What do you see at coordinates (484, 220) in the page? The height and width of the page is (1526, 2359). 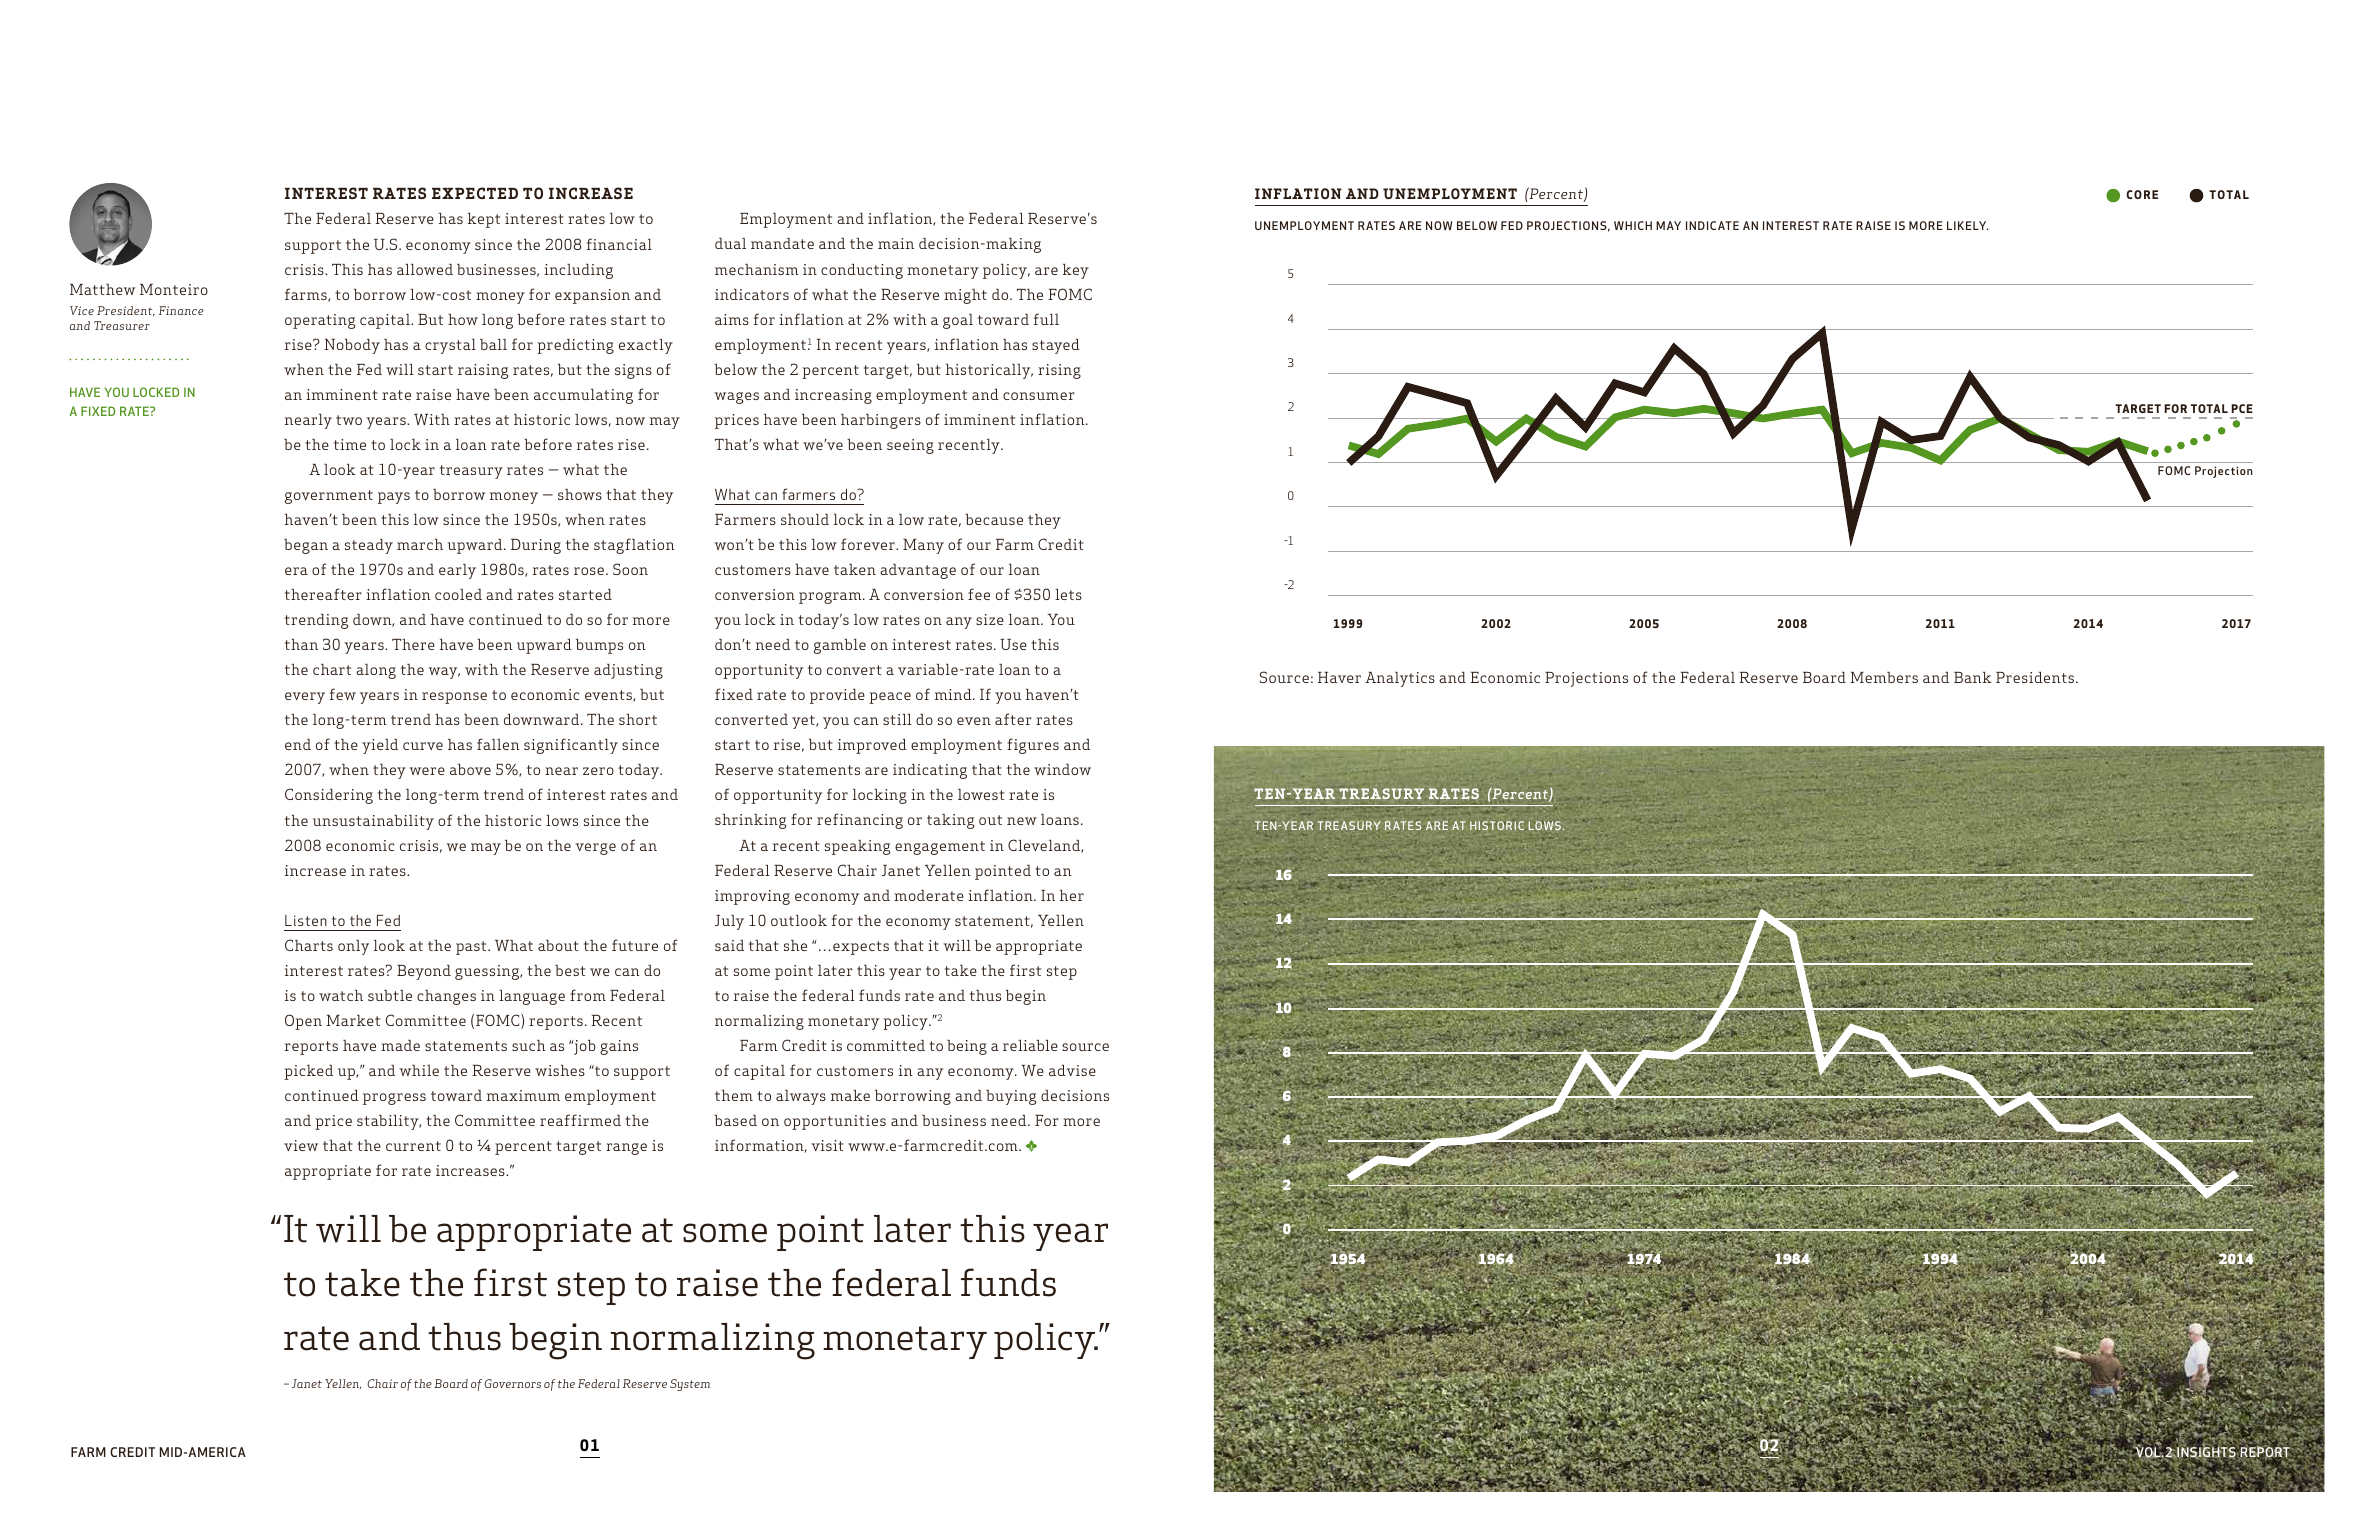 I see `kept` at bounding box center [484, 220].
